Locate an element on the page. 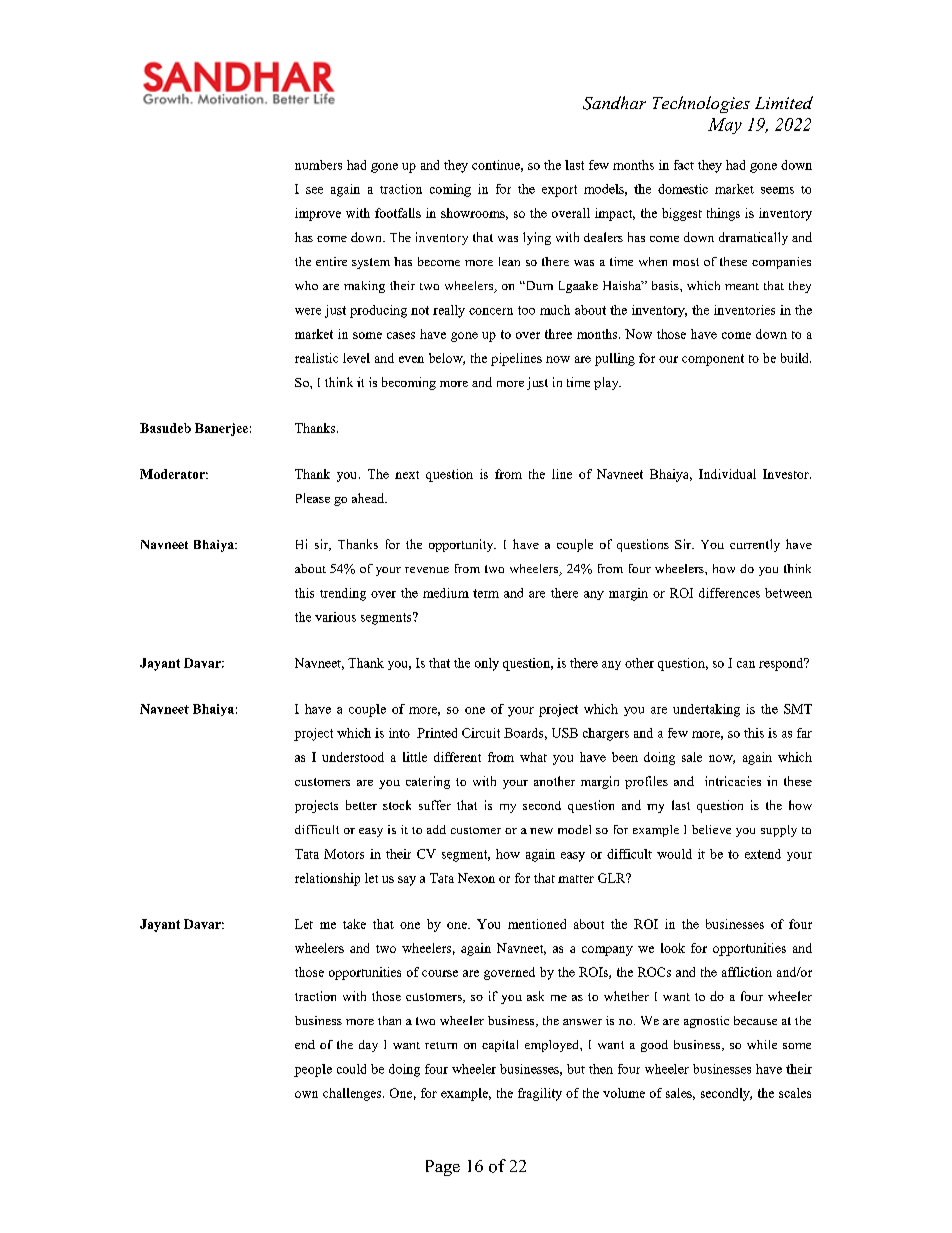 The width and height of the document is (952, 1233). opportunity is located at coordinates (462, 545).
